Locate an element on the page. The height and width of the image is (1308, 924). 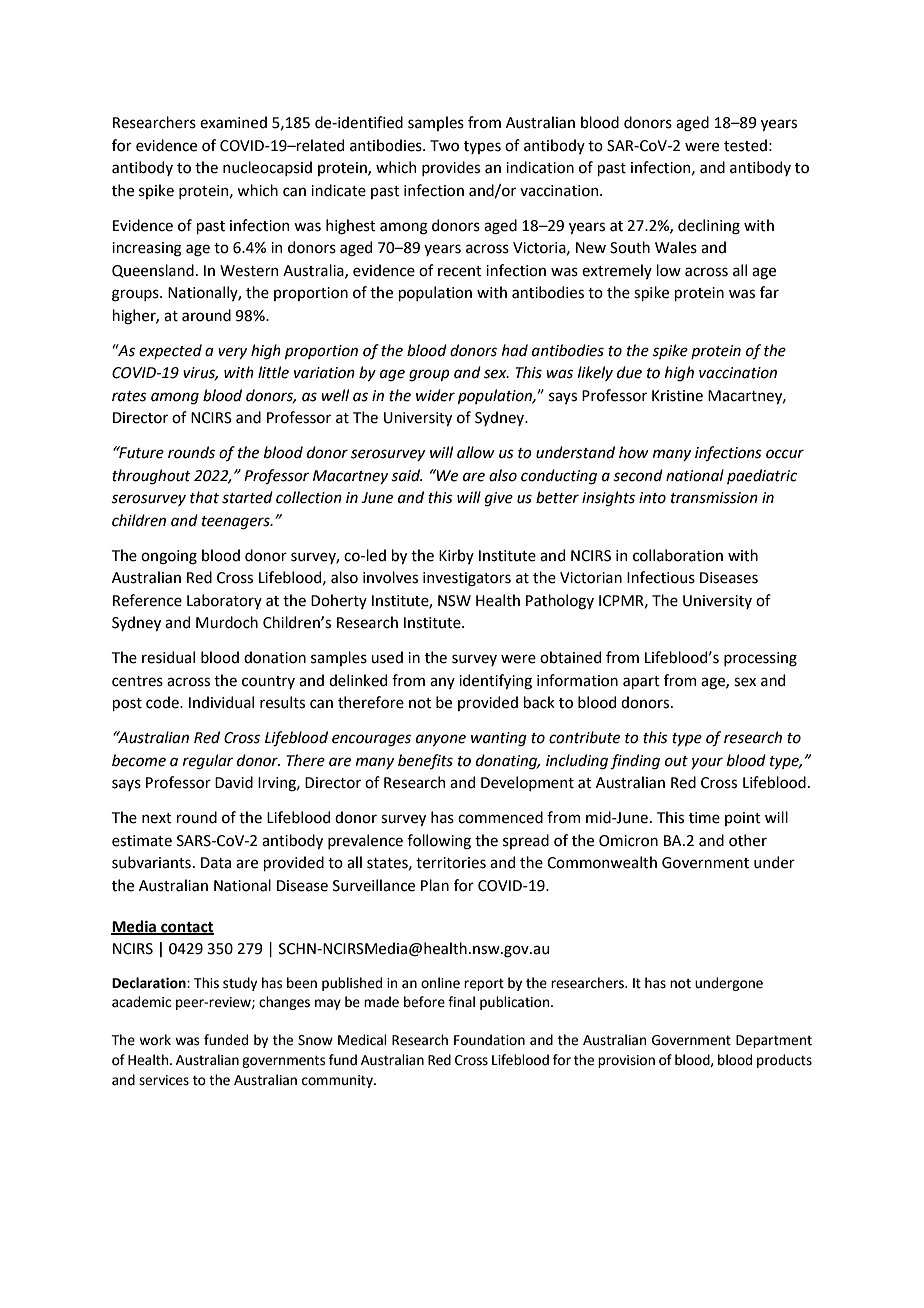
Foundation is located at coordinates (489, 1040).
